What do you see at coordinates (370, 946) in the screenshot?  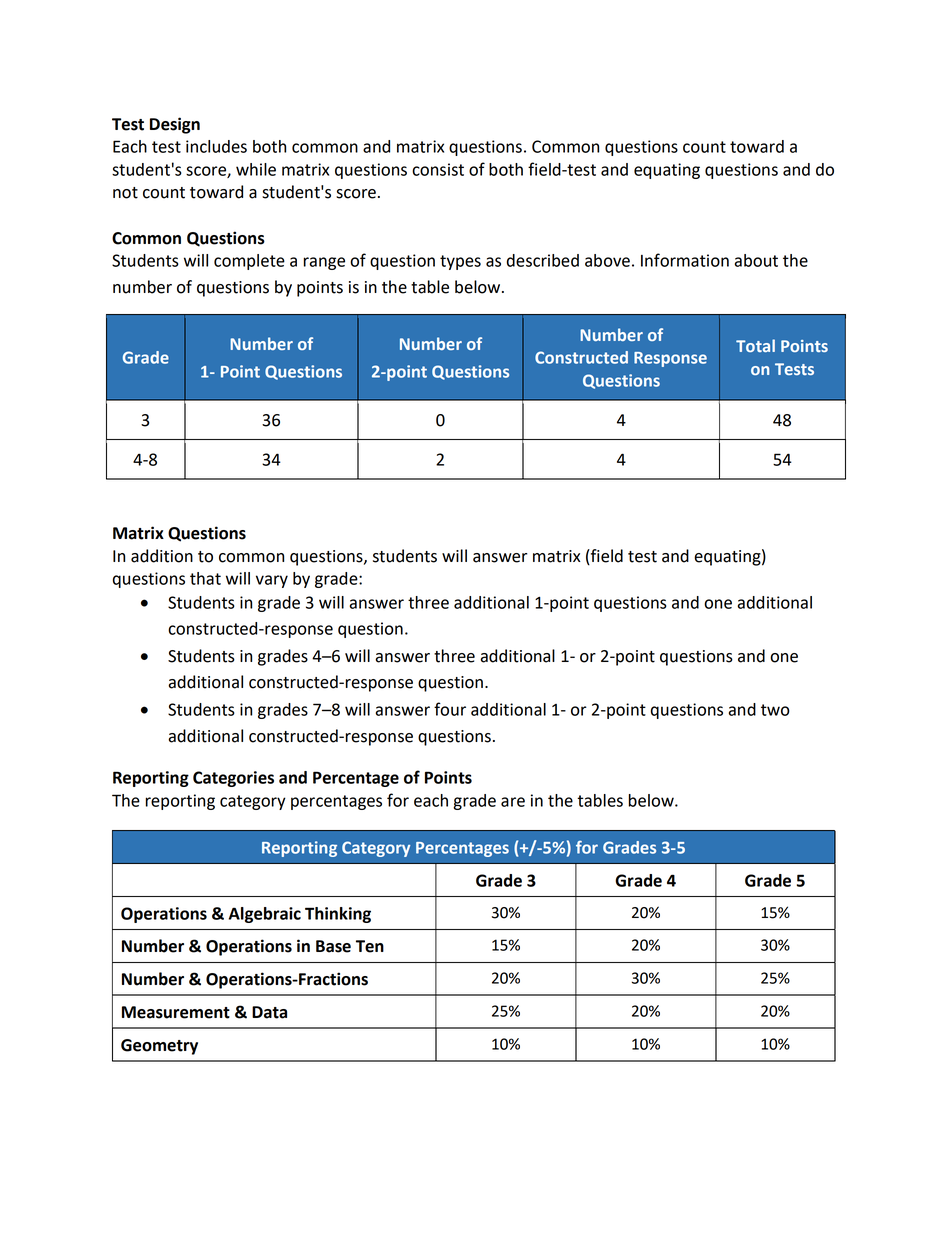 I see `Ten` at bounding box center [370, 946].
